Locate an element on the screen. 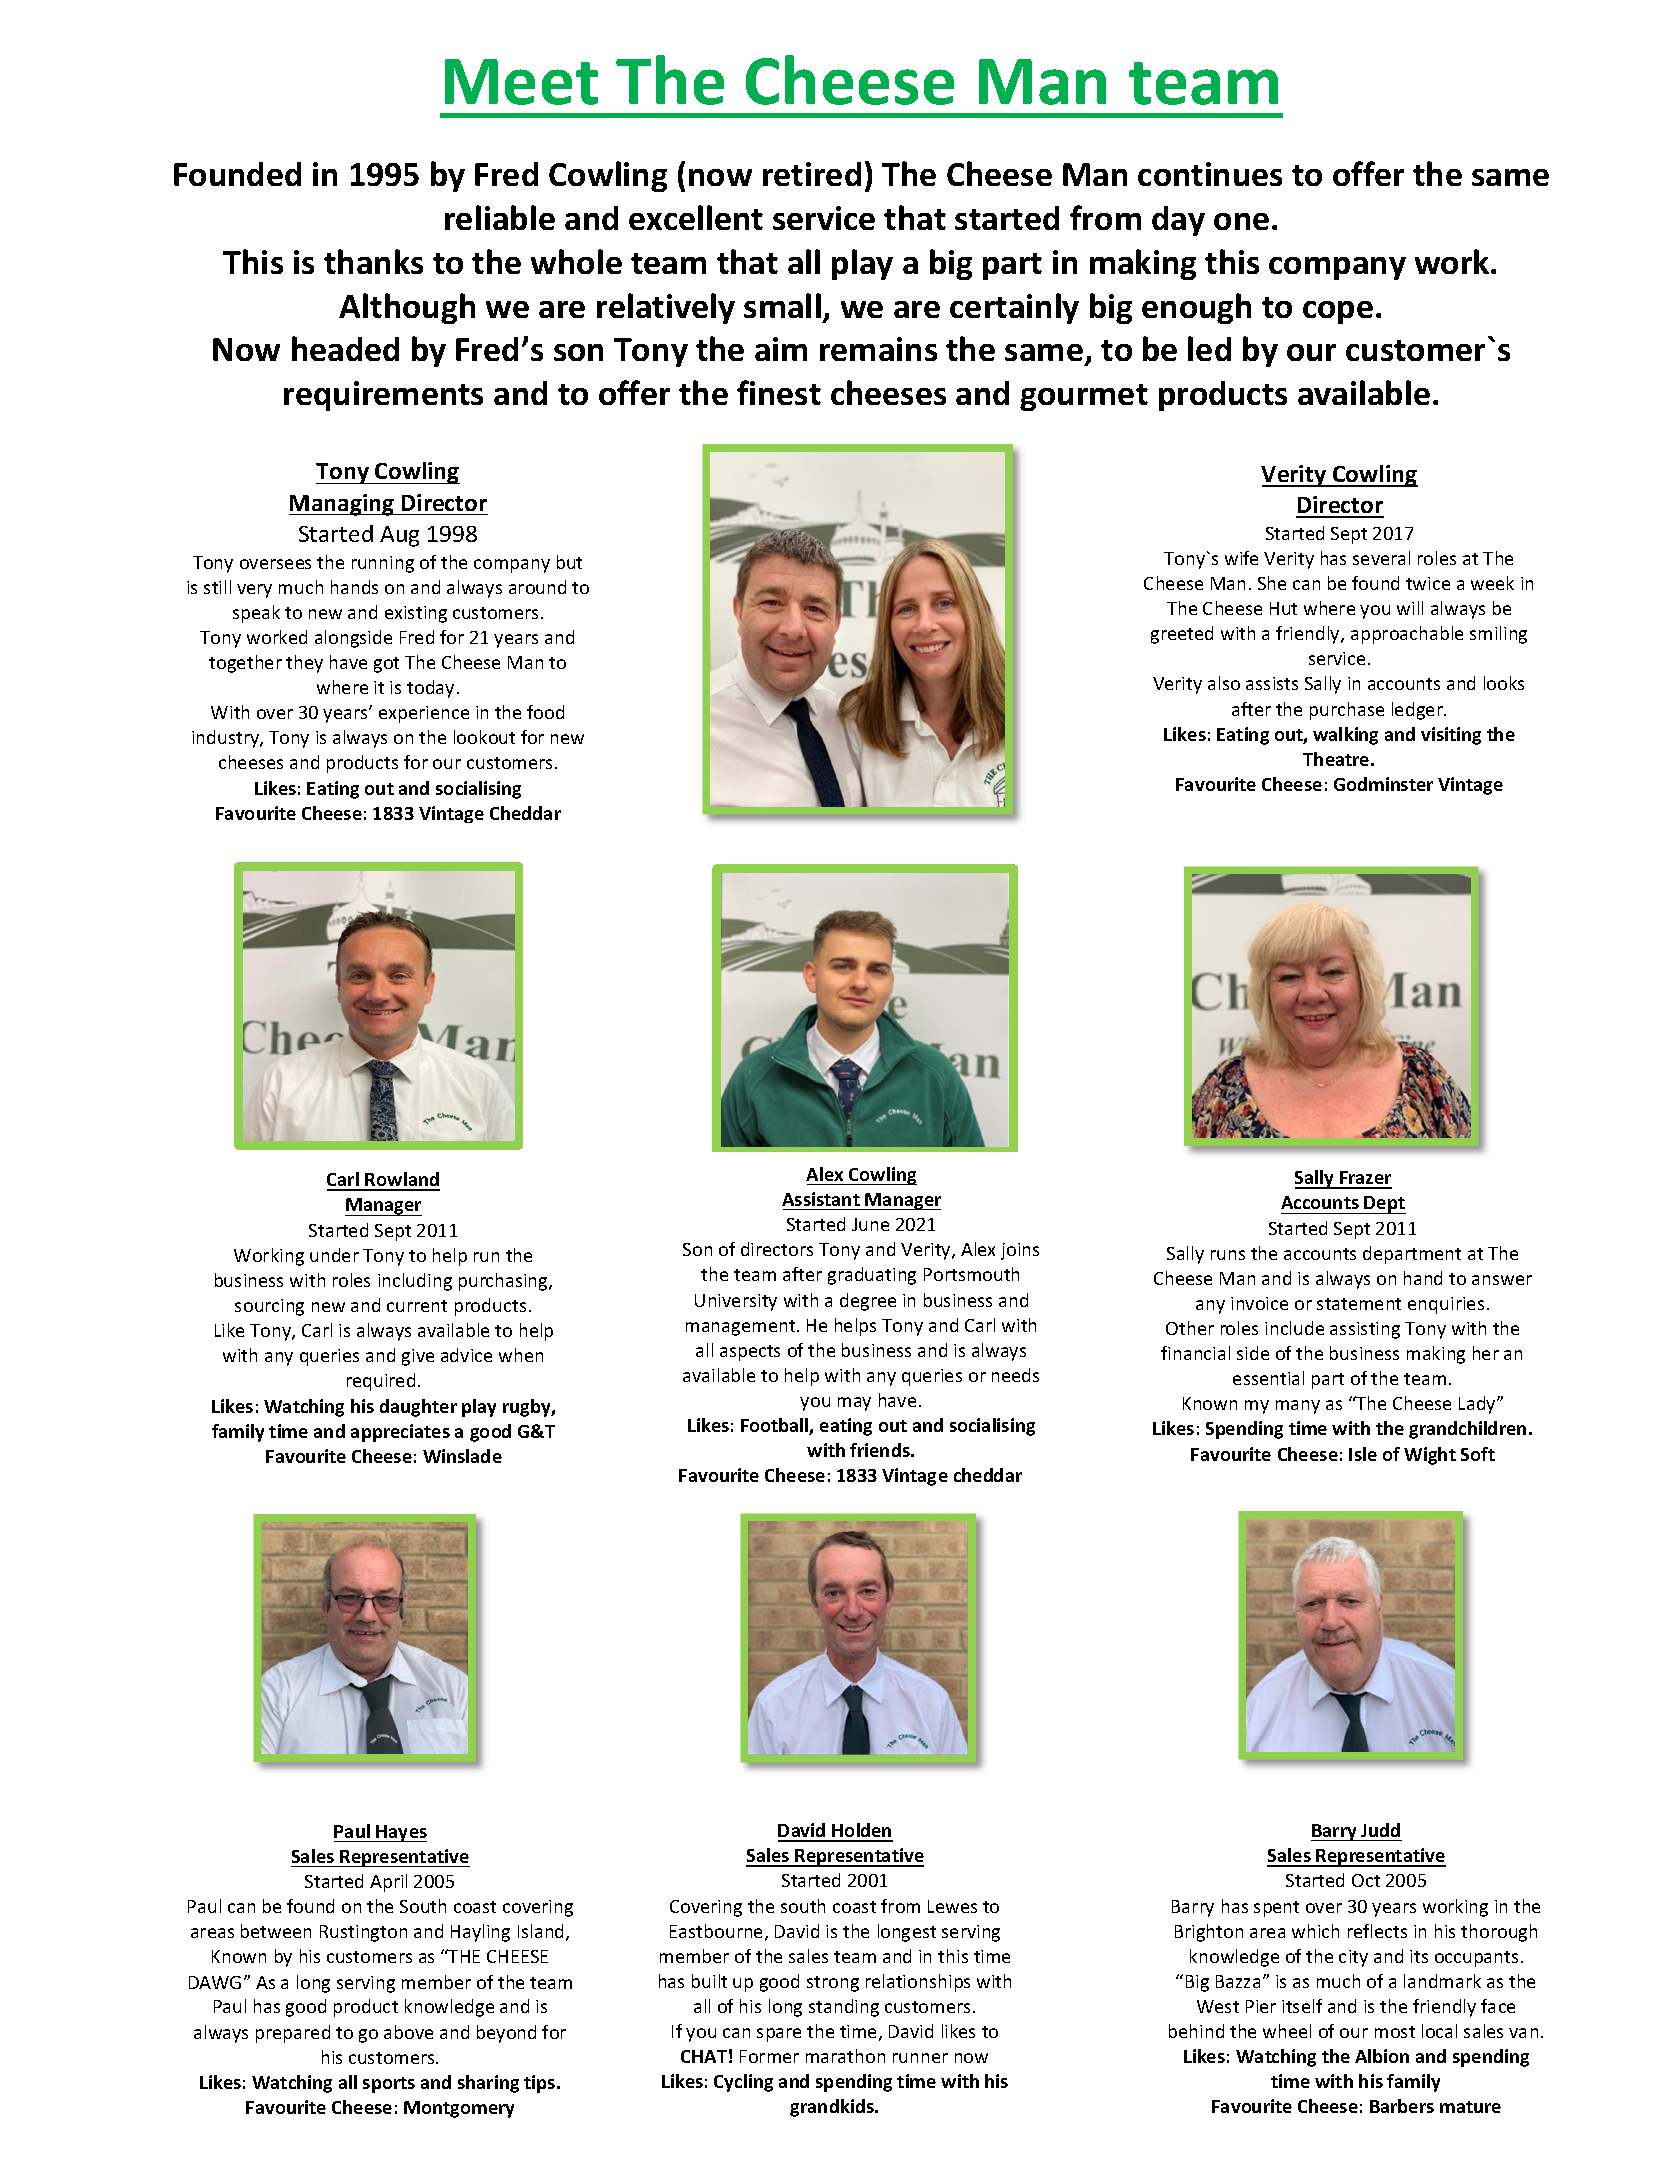  food is located at coordinates (545, 712).
